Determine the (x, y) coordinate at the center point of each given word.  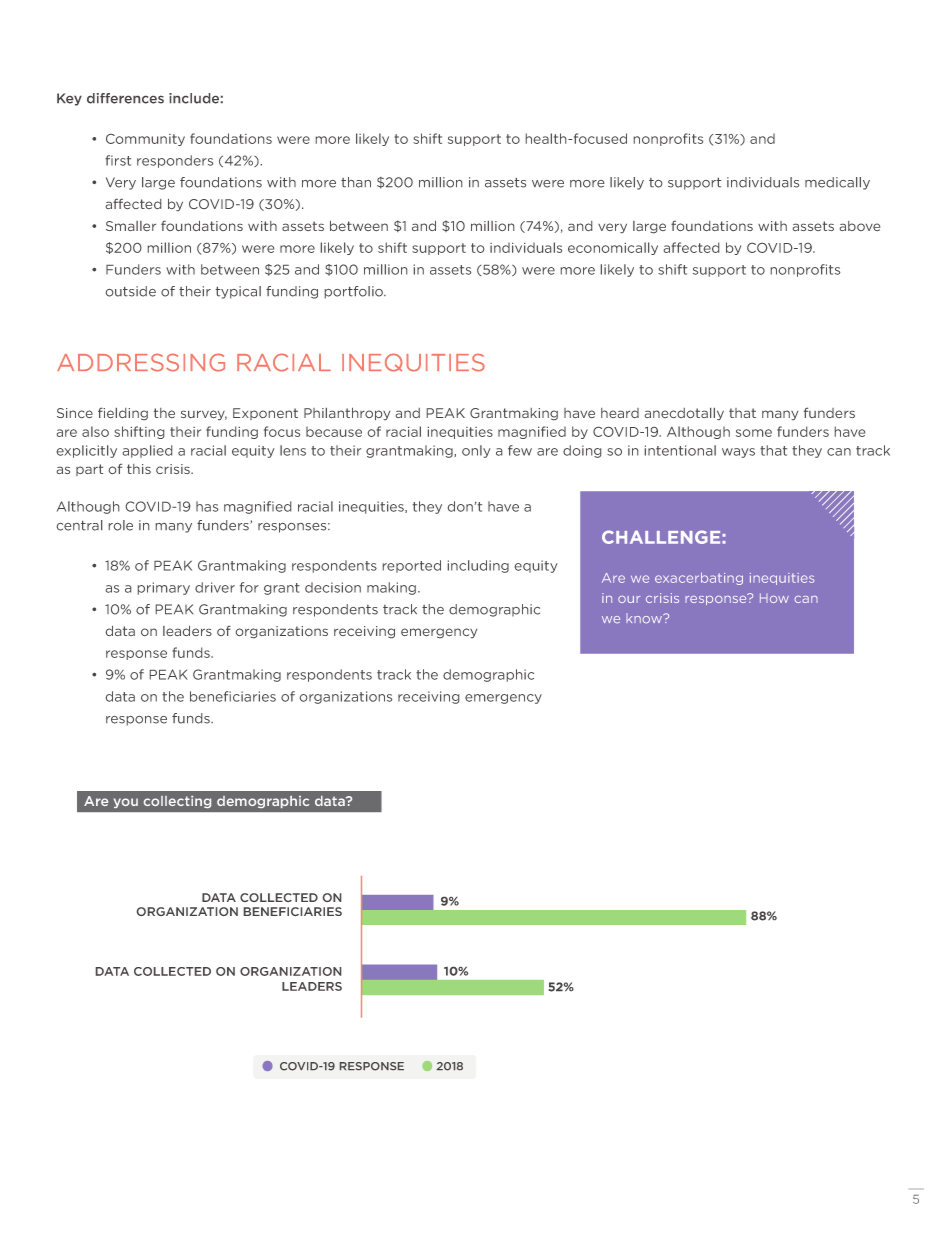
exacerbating (699, 578)
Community (145, 140)
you (126, 803)
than (356, 182)
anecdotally (684, 414)
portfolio (355, 292)
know (645, 618)
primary (164, 588)
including (478, 566)
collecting (177, 802)
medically (837, 183)
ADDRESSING (141, 362)
